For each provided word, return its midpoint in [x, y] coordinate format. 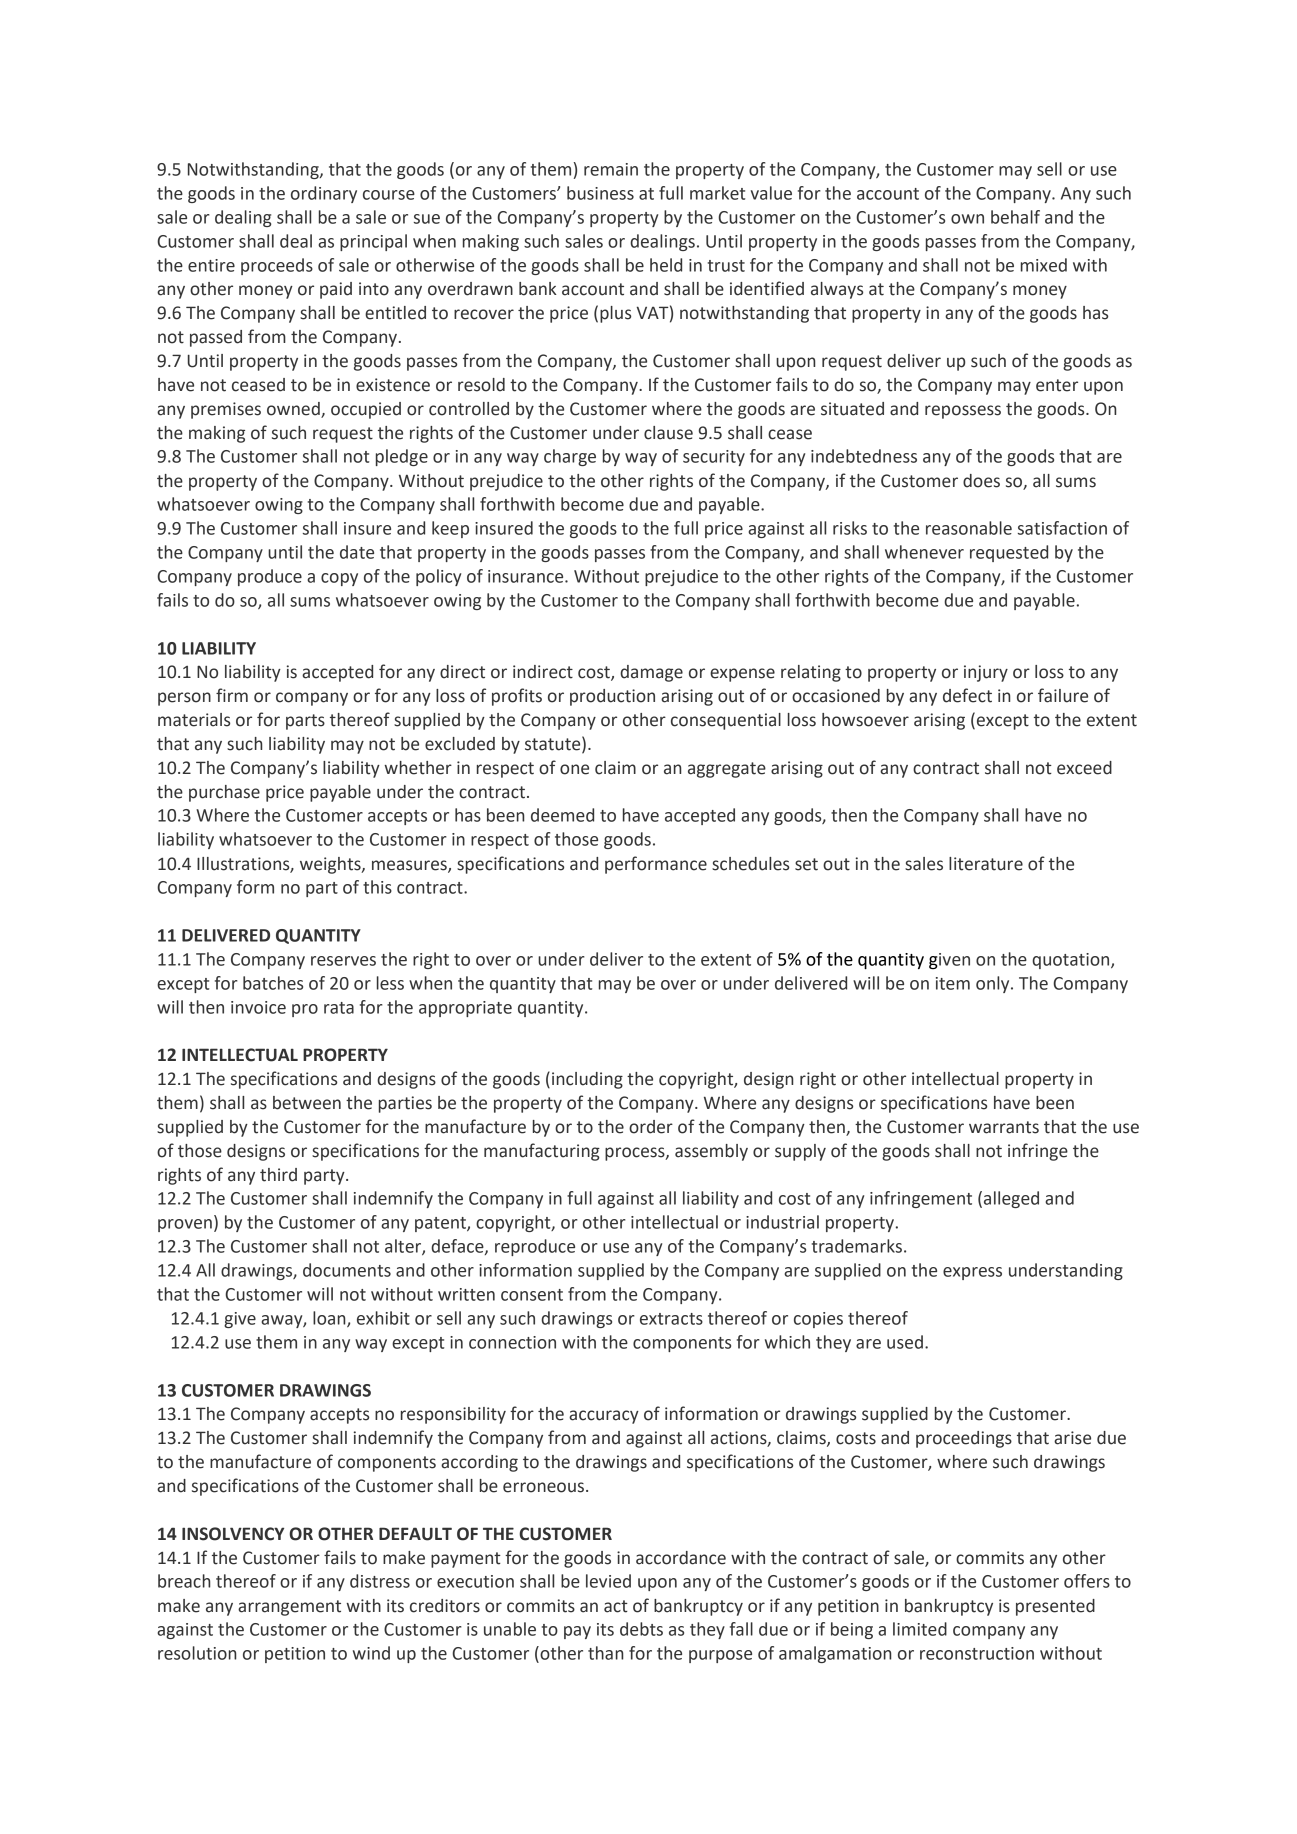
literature [986, 864]
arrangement [289, 1608]
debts [641, 1629]
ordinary [324, 194]
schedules [750, 864]
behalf [1015, 217]
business [600, 193]
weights [331, 865]
